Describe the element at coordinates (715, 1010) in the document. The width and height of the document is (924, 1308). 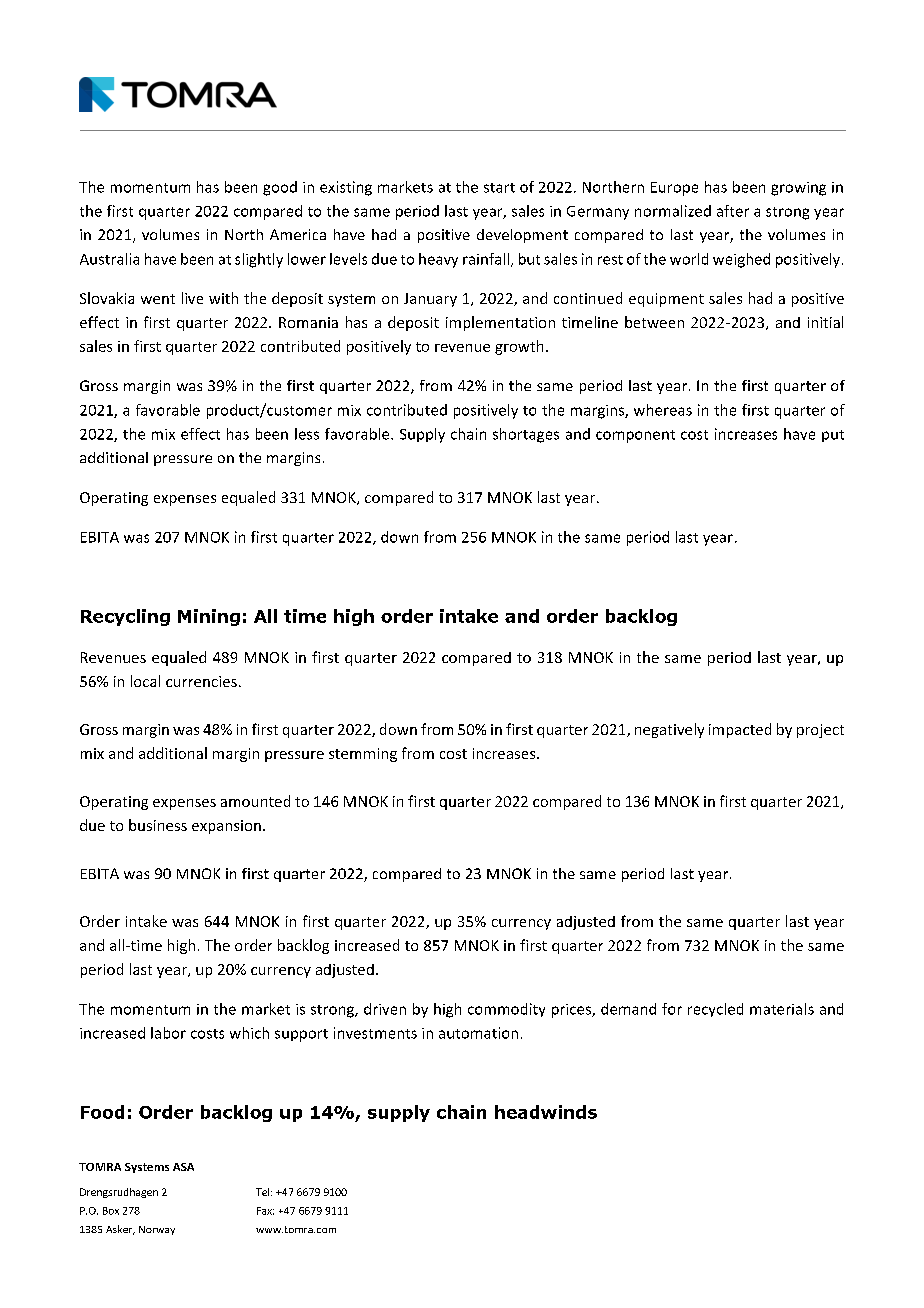
I see `recycled` at that location.
